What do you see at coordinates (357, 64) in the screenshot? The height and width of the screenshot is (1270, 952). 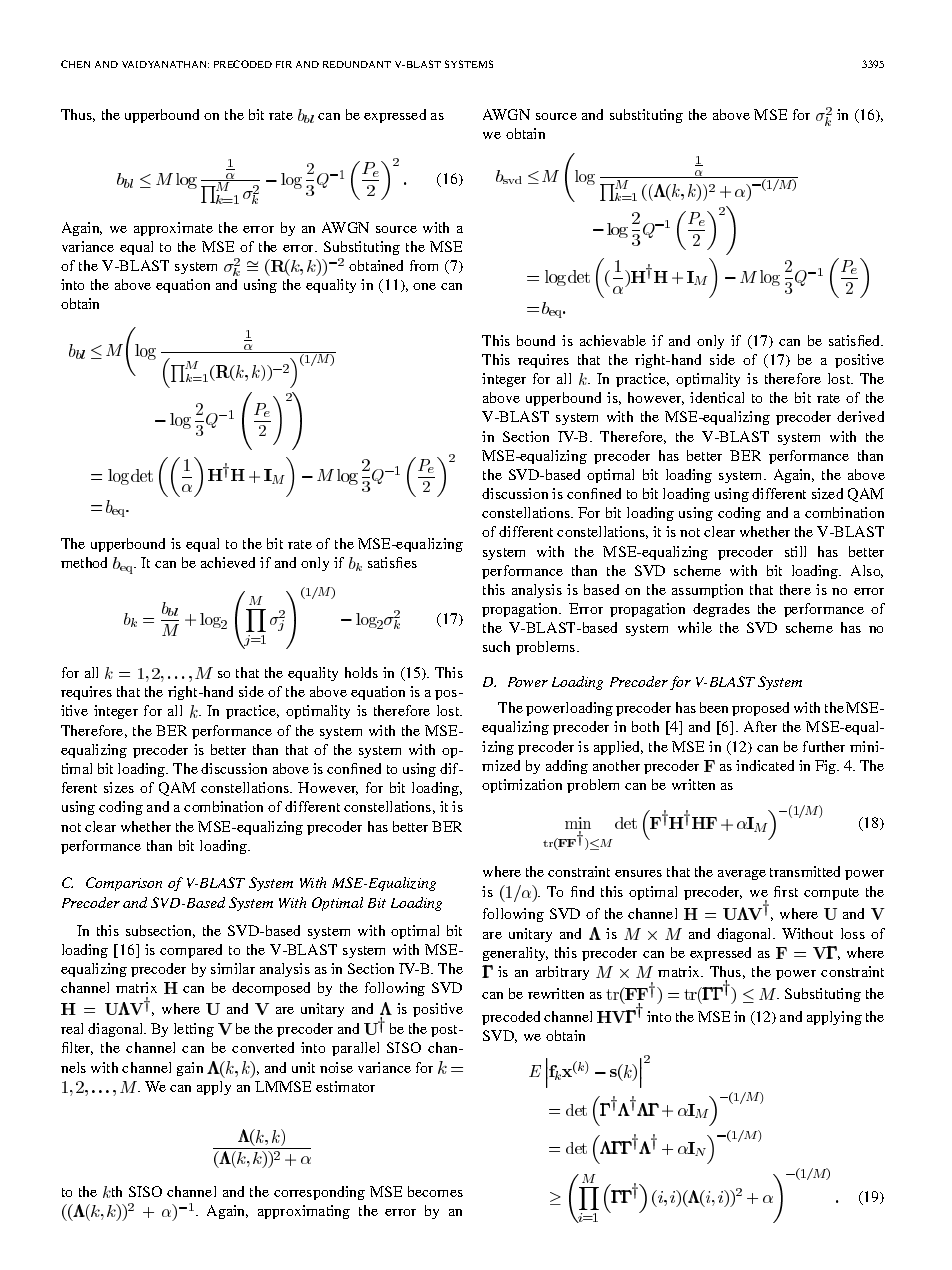 I see `REDUNDANT` at bounding box center [357, 64].
